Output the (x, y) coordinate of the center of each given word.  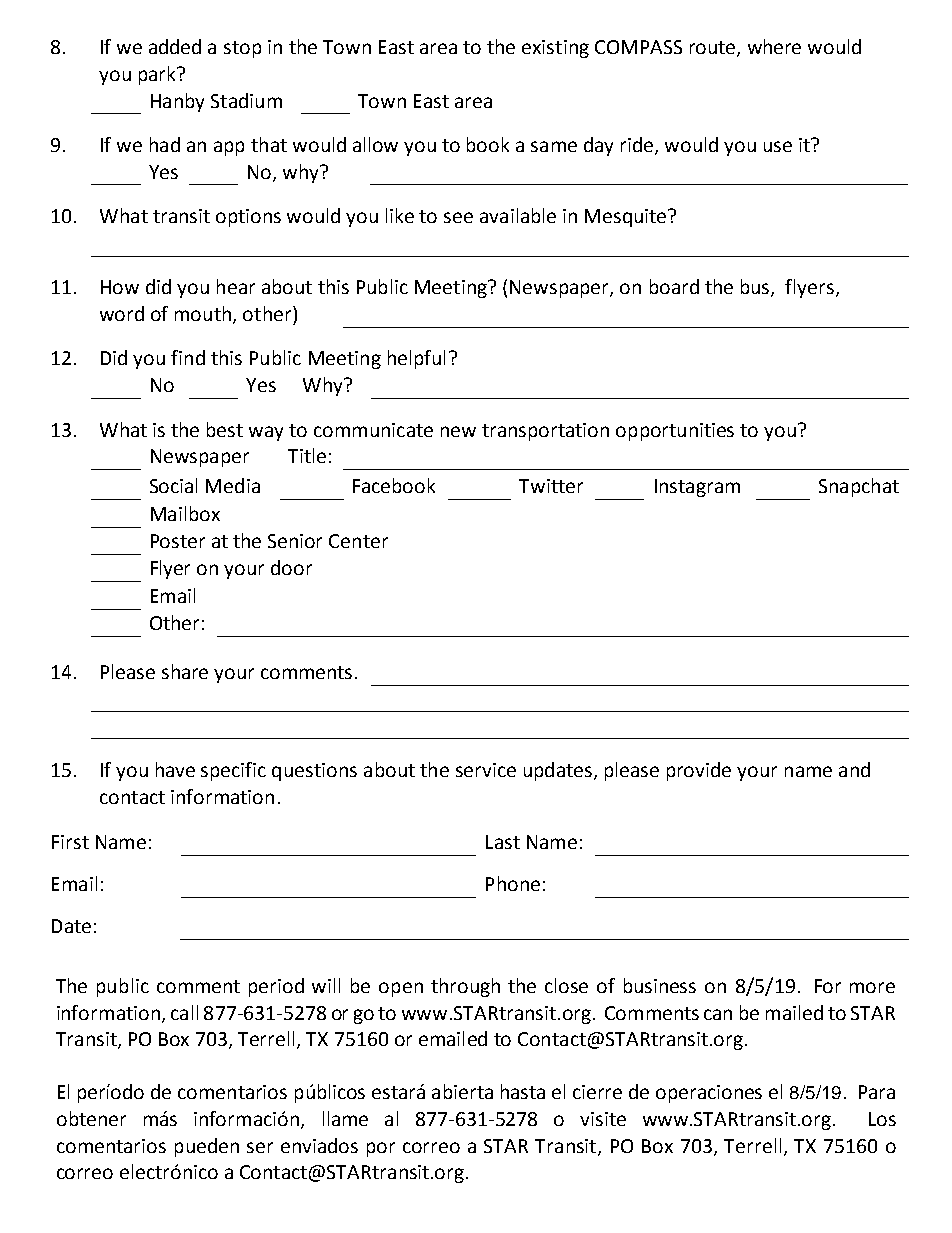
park (158, 75)
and (854, 769)
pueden (207, 1147)
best (225, 429)
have (175, 769)
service (486, 770)
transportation (545, 432)
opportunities (675, 432)
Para (877, 1092)
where (774, 46)
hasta (523, 1091)
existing (555, 49)
